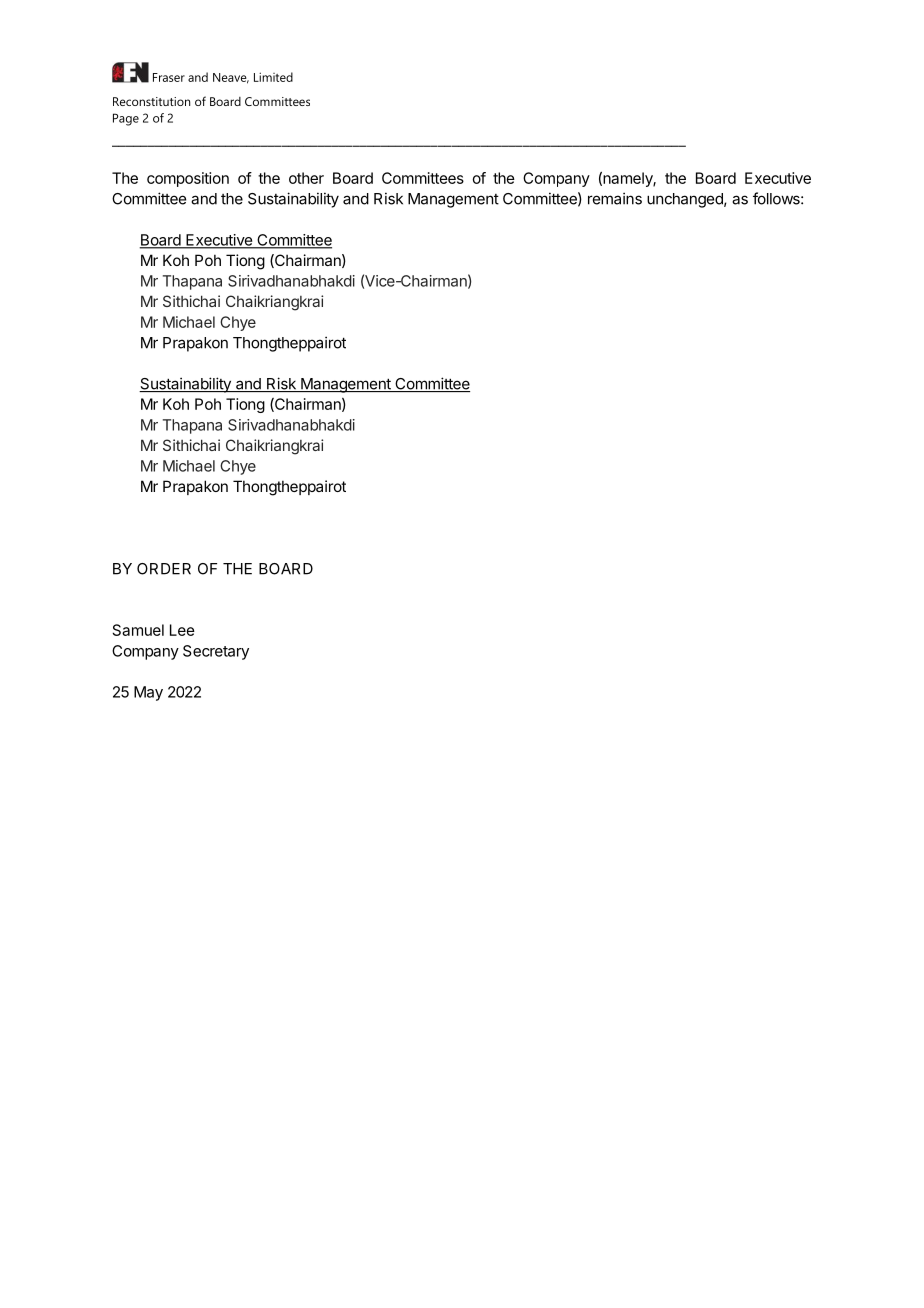  What do you see at coordinates (164, 569) in the page?
I see `ORDER` at bounding box center [164, 569].
